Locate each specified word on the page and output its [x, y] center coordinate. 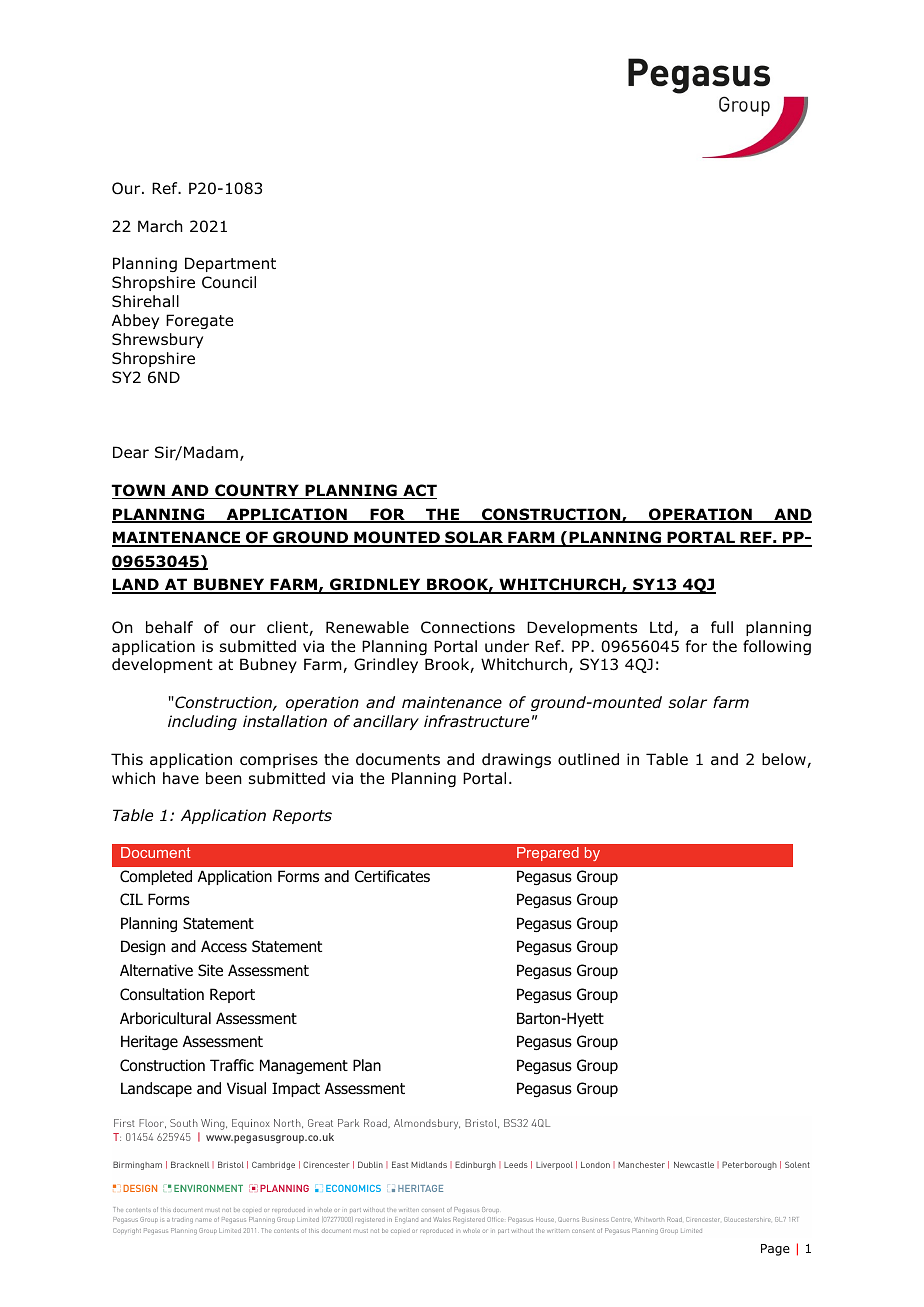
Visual [246, 1088]
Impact [296, 1089]
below [785, 760]
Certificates [392, 876]
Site [210, 970]
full [722, 627]
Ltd [662, 628]
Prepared [548, 854]
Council [229, 282]
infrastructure [476, 721]
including [202, 722]
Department [230, 264]
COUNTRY [257, 491]
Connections [468, 627]
